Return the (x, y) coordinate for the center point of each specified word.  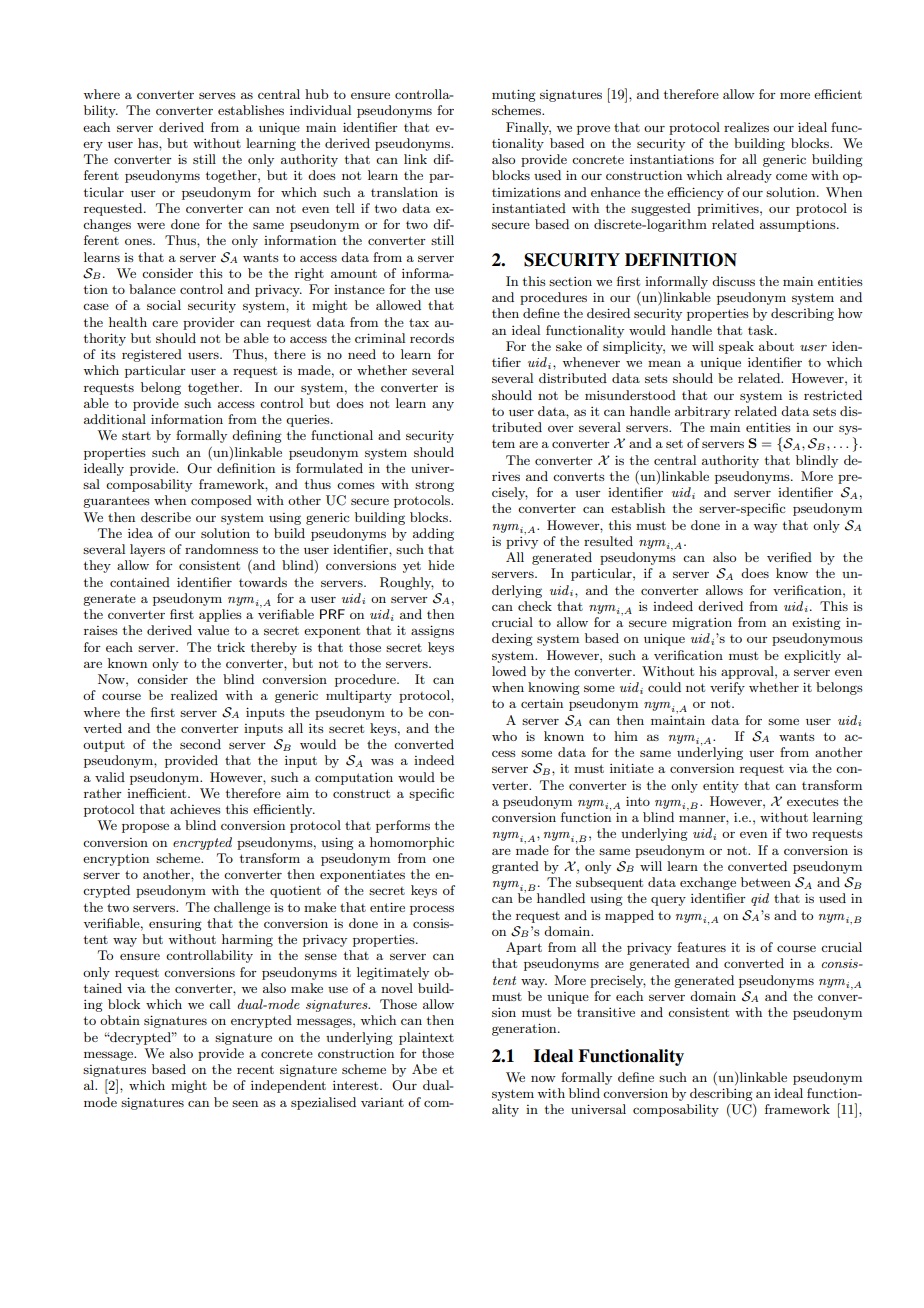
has (149, 143)
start (136, 436)
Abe (424, 1069)
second (200, 744)
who (504, 736)
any (443, 406)
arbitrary (702, 412)
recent (255, 1069)
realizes (746, 127)
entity (721, 787)
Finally (528, 128)
